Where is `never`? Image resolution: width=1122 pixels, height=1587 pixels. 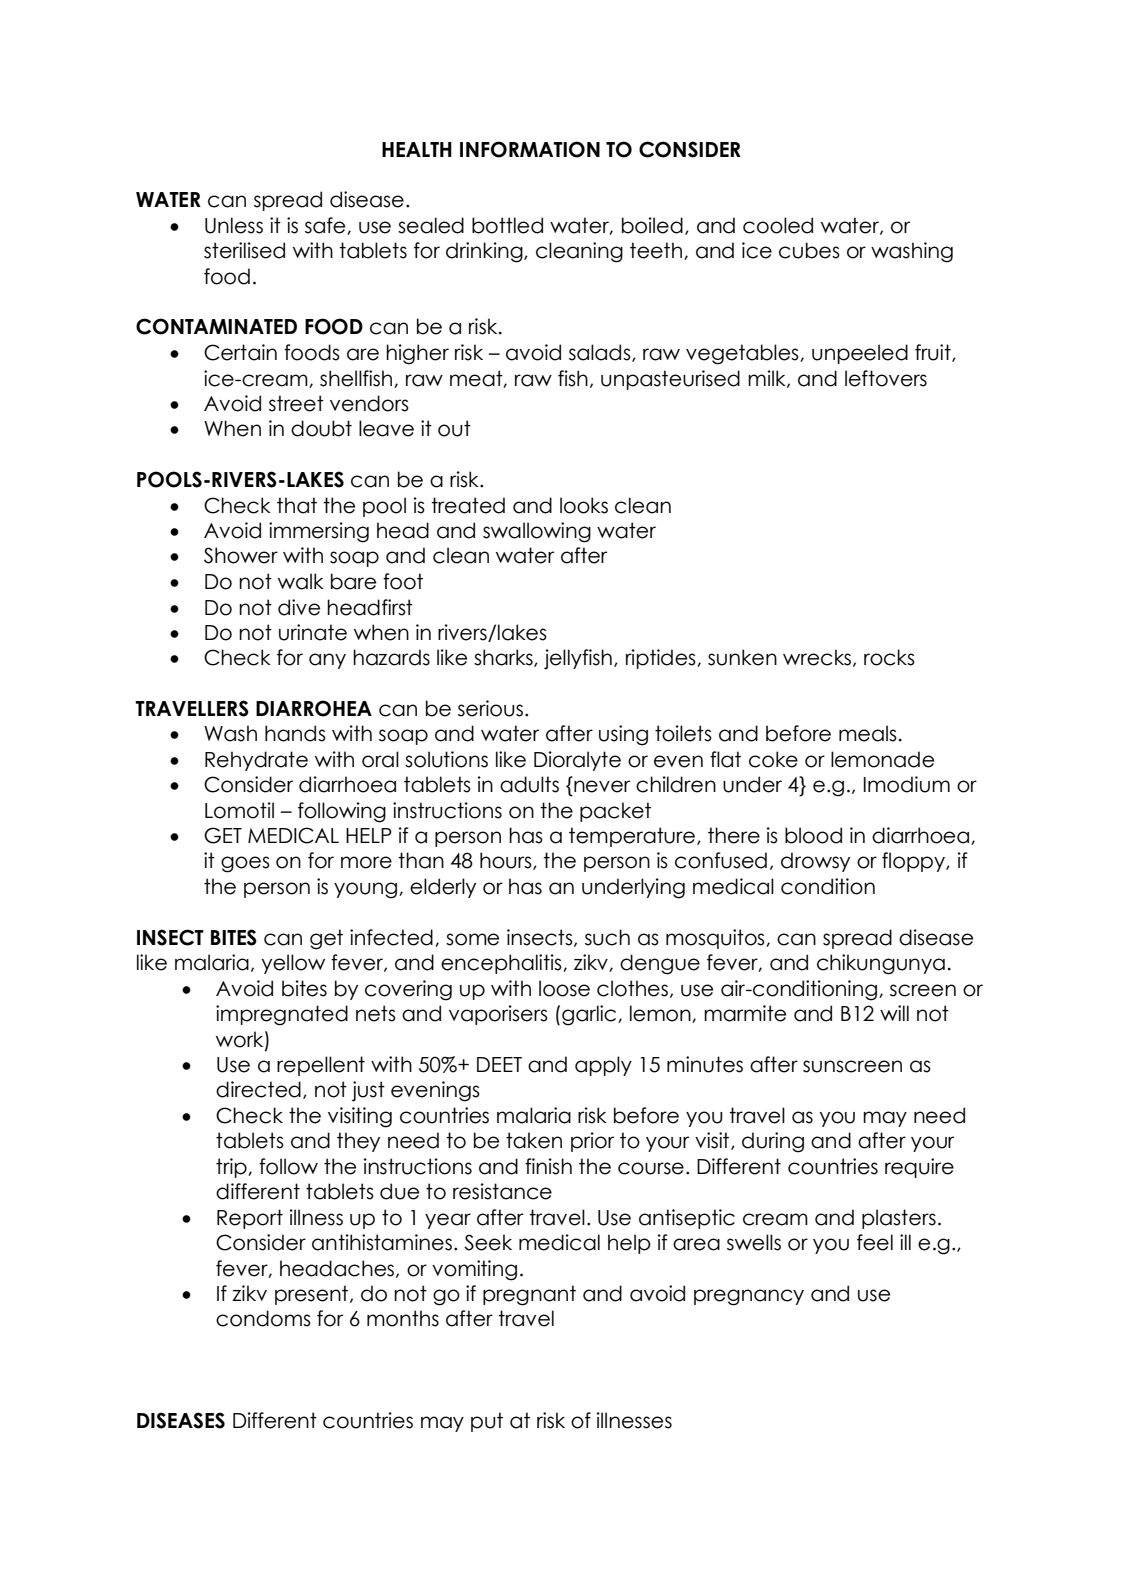 never is located at coordinates (602, 786).
